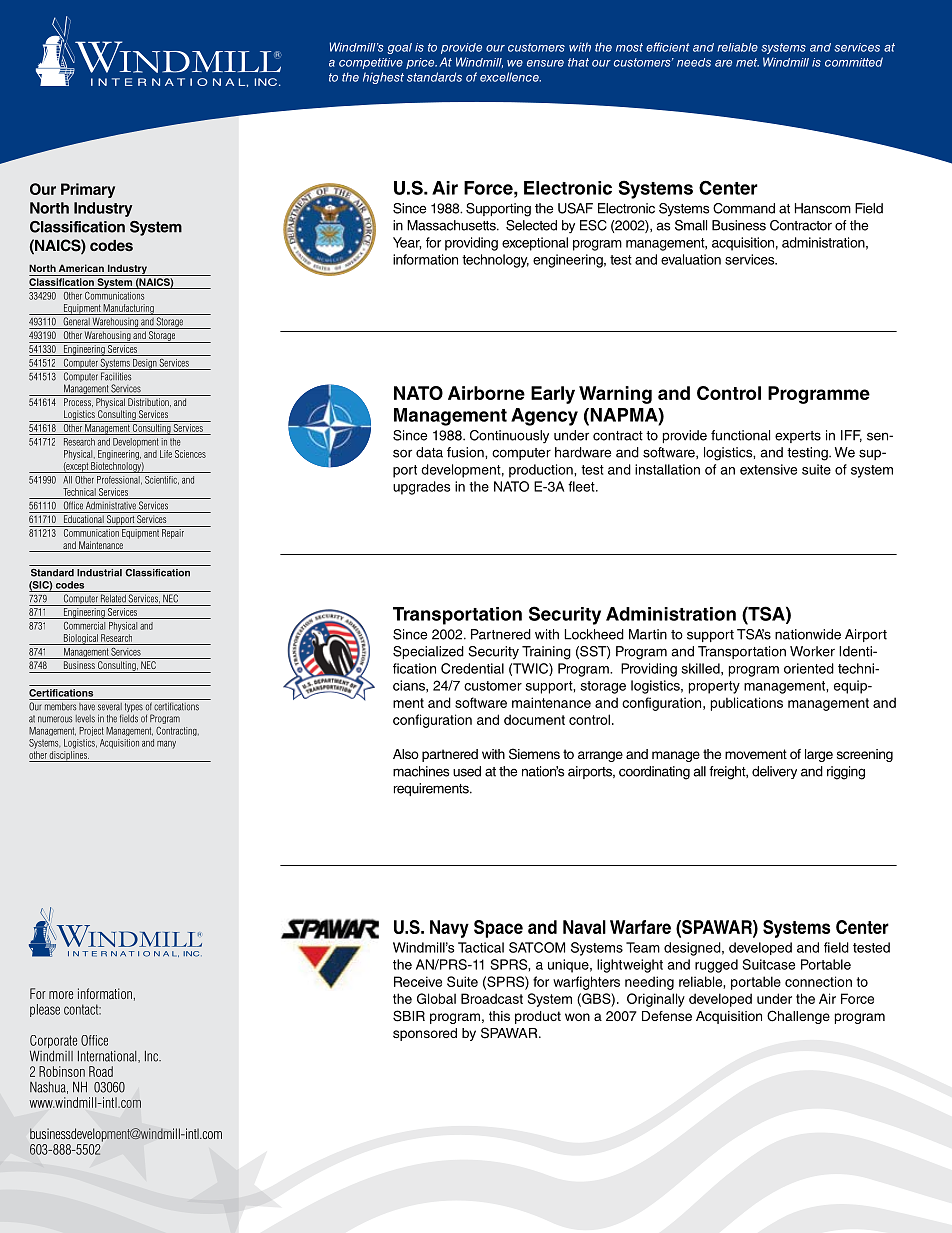 This image has height=1233, width=952. Describe the element at coordinates (747, 704) in the image. I see `publications` at that location.
